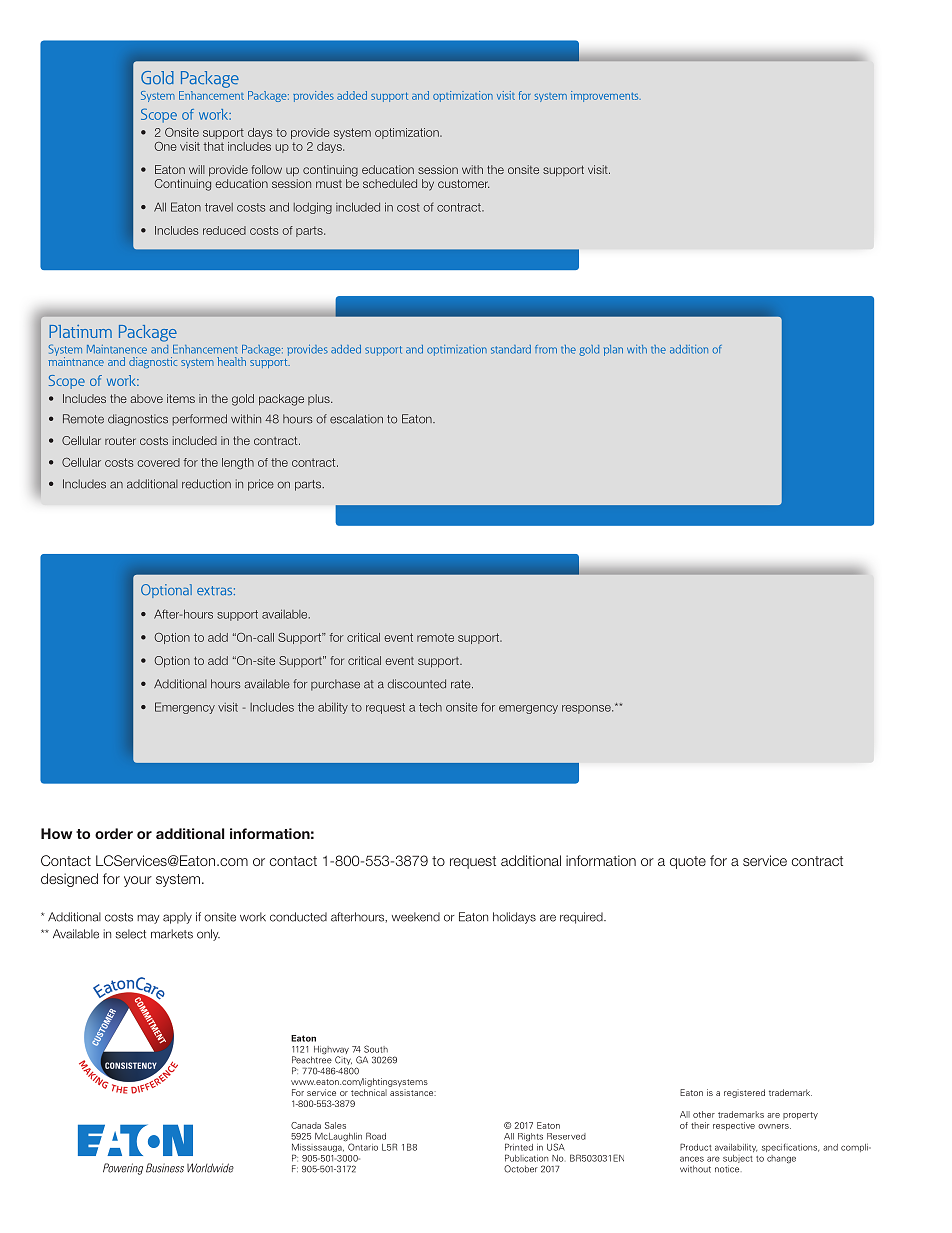  What do you see at coordinates (606, 96) in the image?
I see `improvements` at bounding box center [606, 96].
